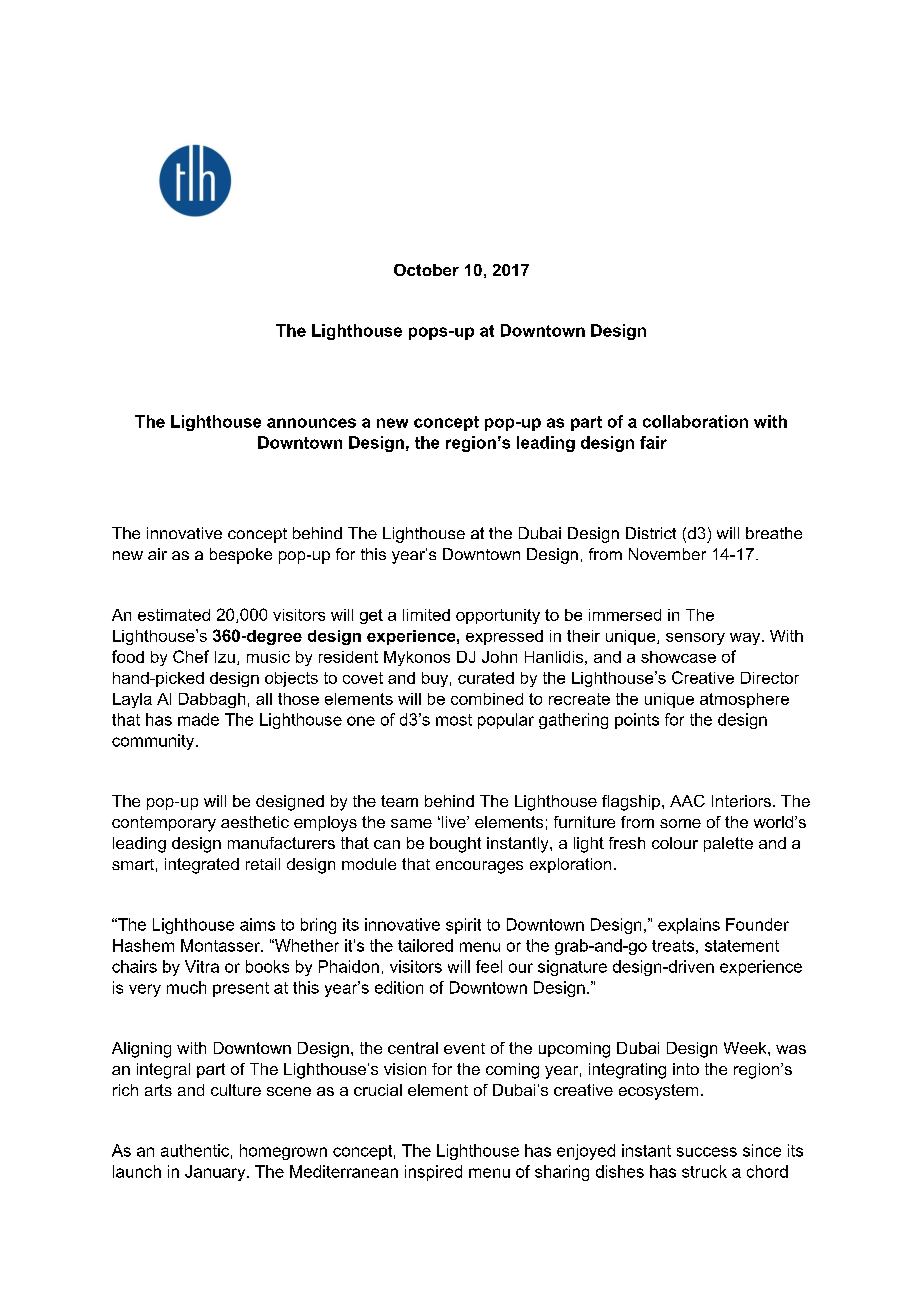  What do you see at coordinates (744, 700) in the screenshot?
I see `atmosphere` at bounding box center [744, 700].
